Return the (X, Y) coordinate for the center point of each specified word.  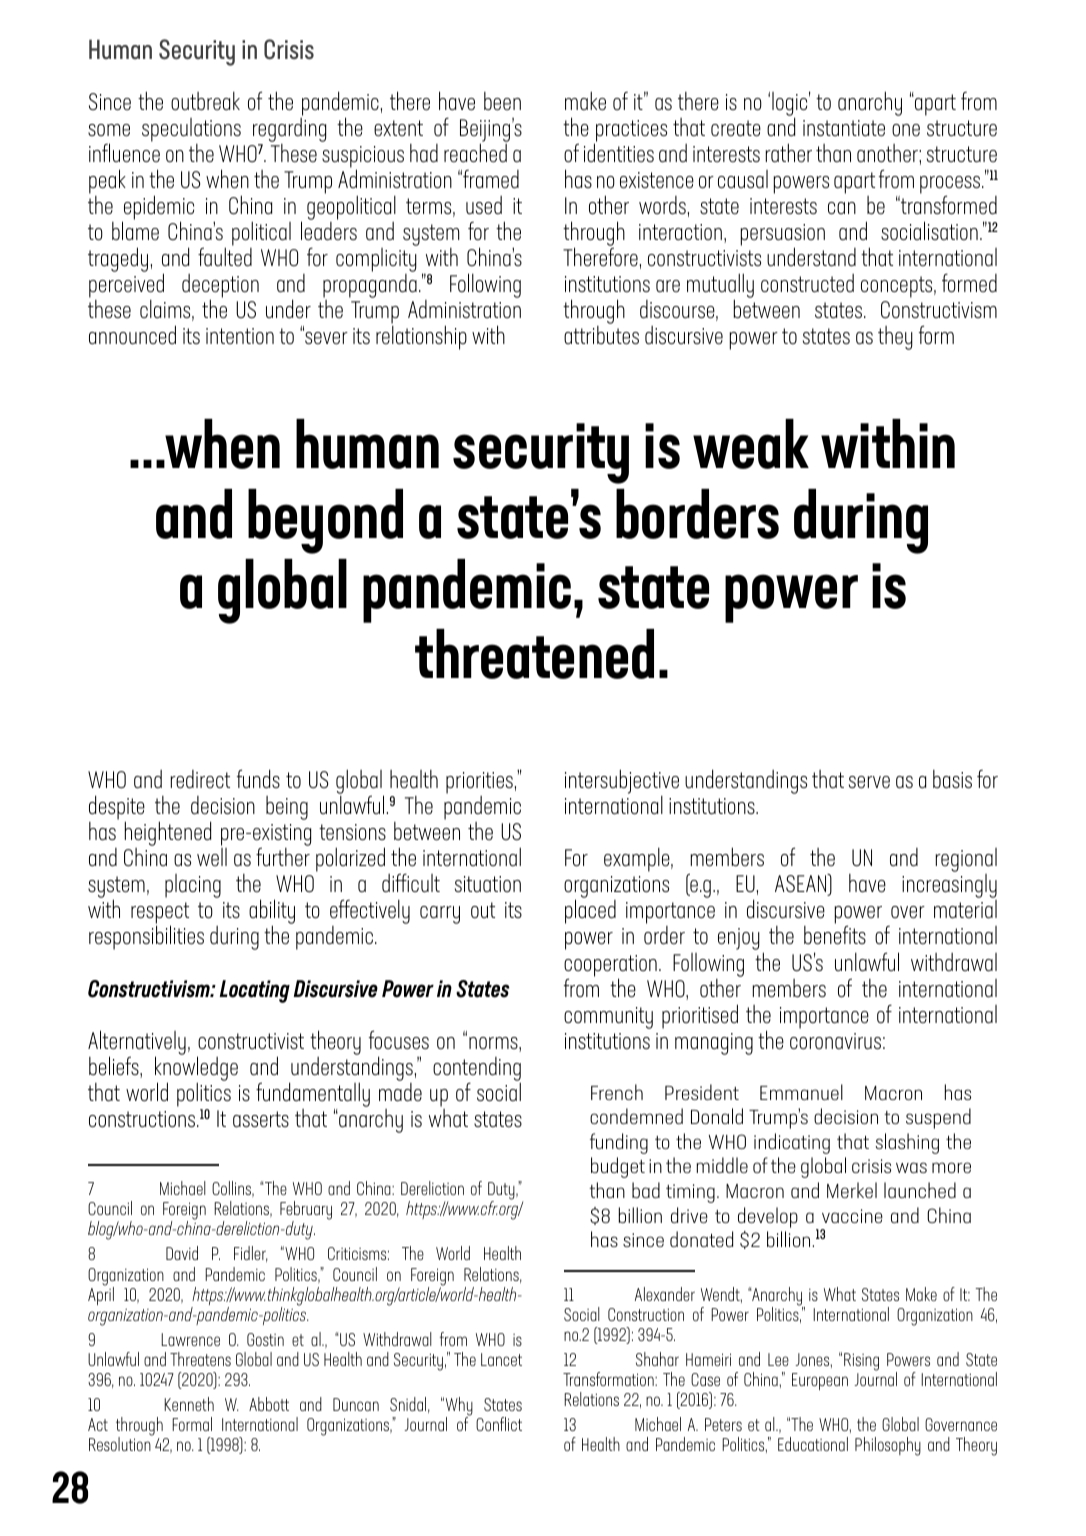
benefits (835, 935)
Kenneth (189, 1404)
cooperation (610, 967)
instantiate (844, 128)
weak (751, 444)
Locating (255, 991)
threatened (534, 654)
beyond (325, 521)
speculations (191, 130)
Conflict (499, 1424)
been (502, 101)
